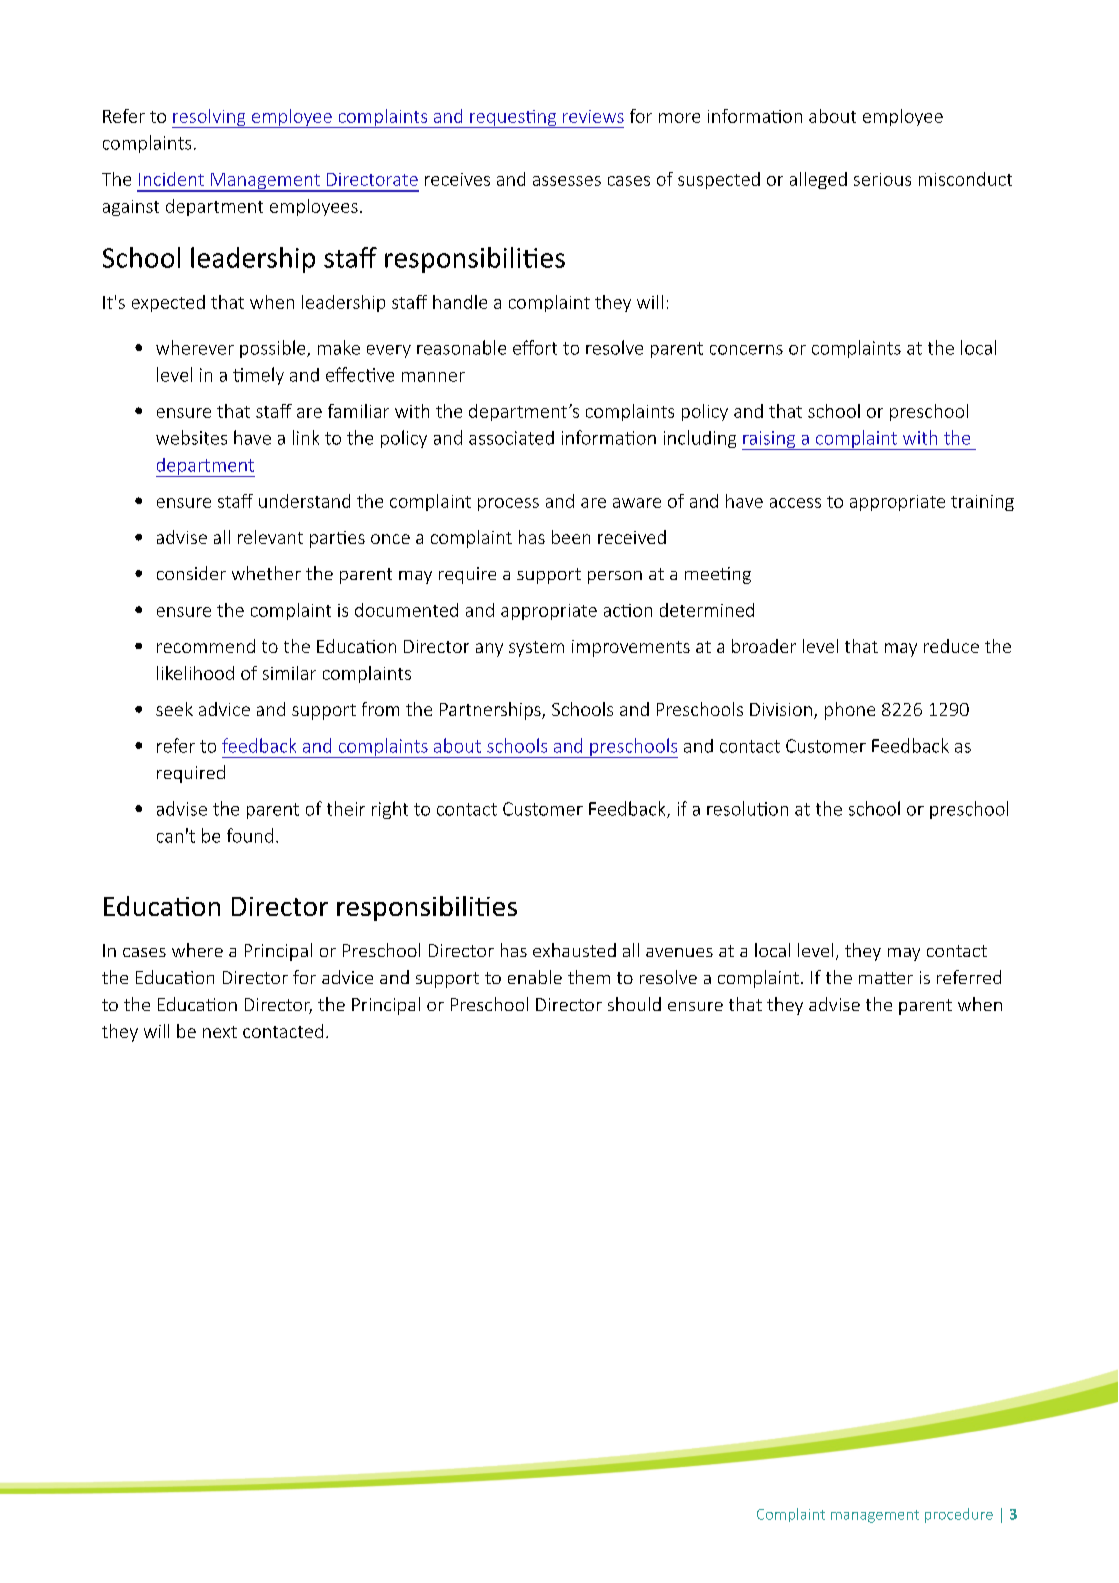 The image size is (1119, 1583). I want to click on them, so click(589, 977).
